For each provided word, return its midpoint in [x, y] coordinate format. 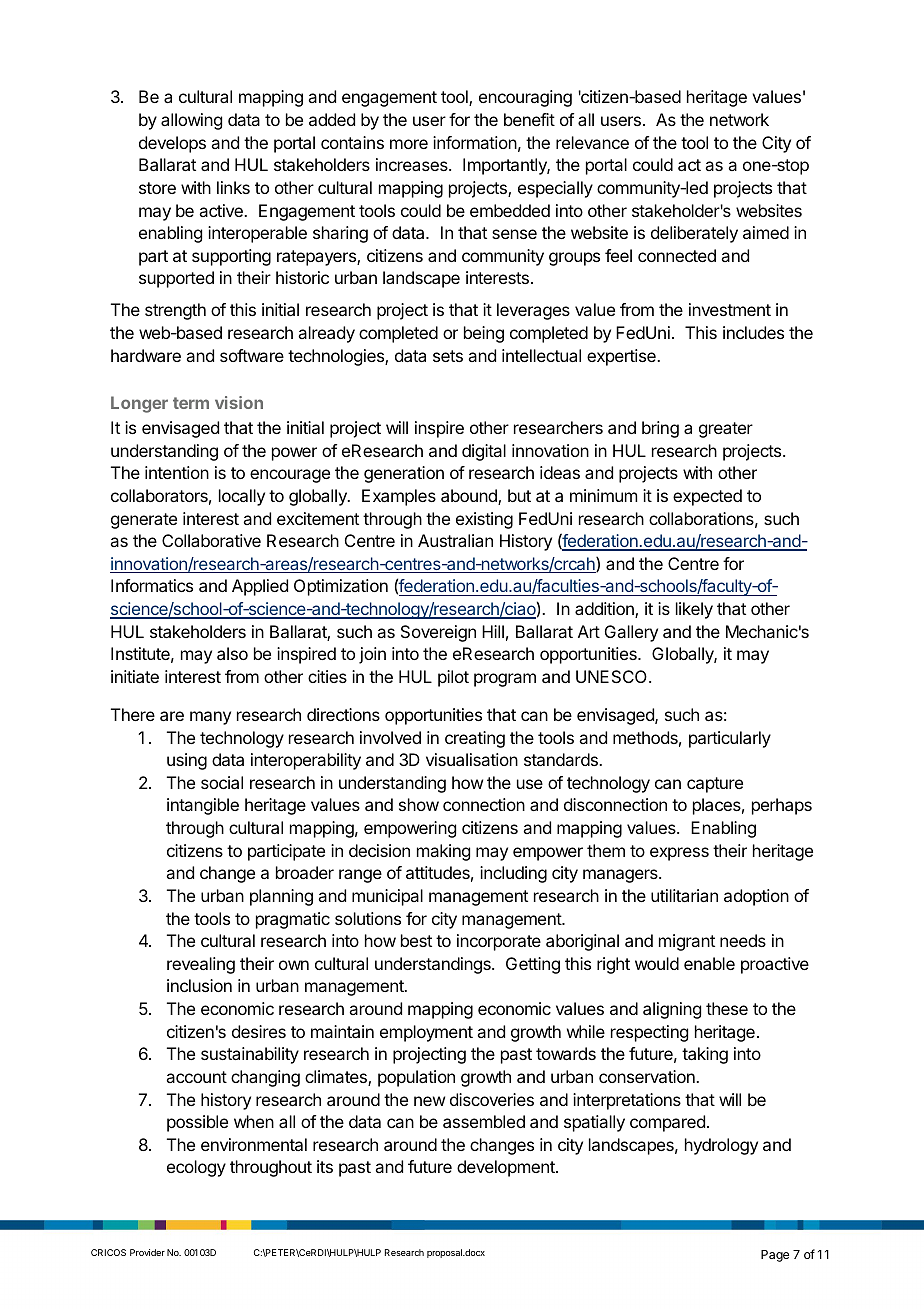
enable [709, 963]
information [475, 142]
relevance [592, 142]
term [191, 403]
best [416, 940]
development [507, 1168]
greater [726, 430]
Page [775, 1256]
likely [694, 610]
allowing [191, 121]
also [232, 653]
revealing [201, 965]
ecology [196, 1168]
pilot [453, 678]
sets [448, 356]
